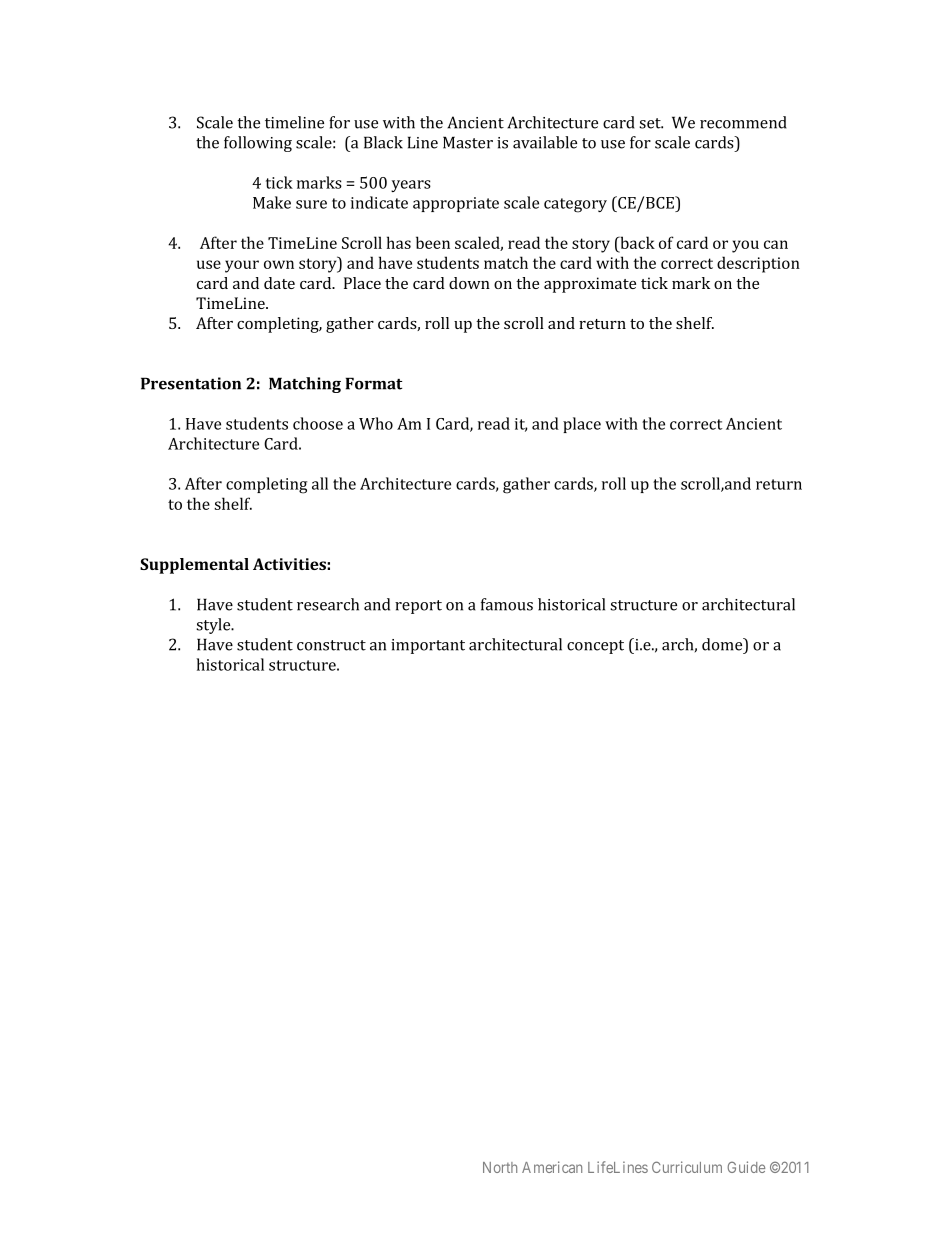 This screenshot has width=952, height=1233. What do you see at coordinates (320, 483) in the screenshot?
I see `all` at bounding box center [320, 483].
